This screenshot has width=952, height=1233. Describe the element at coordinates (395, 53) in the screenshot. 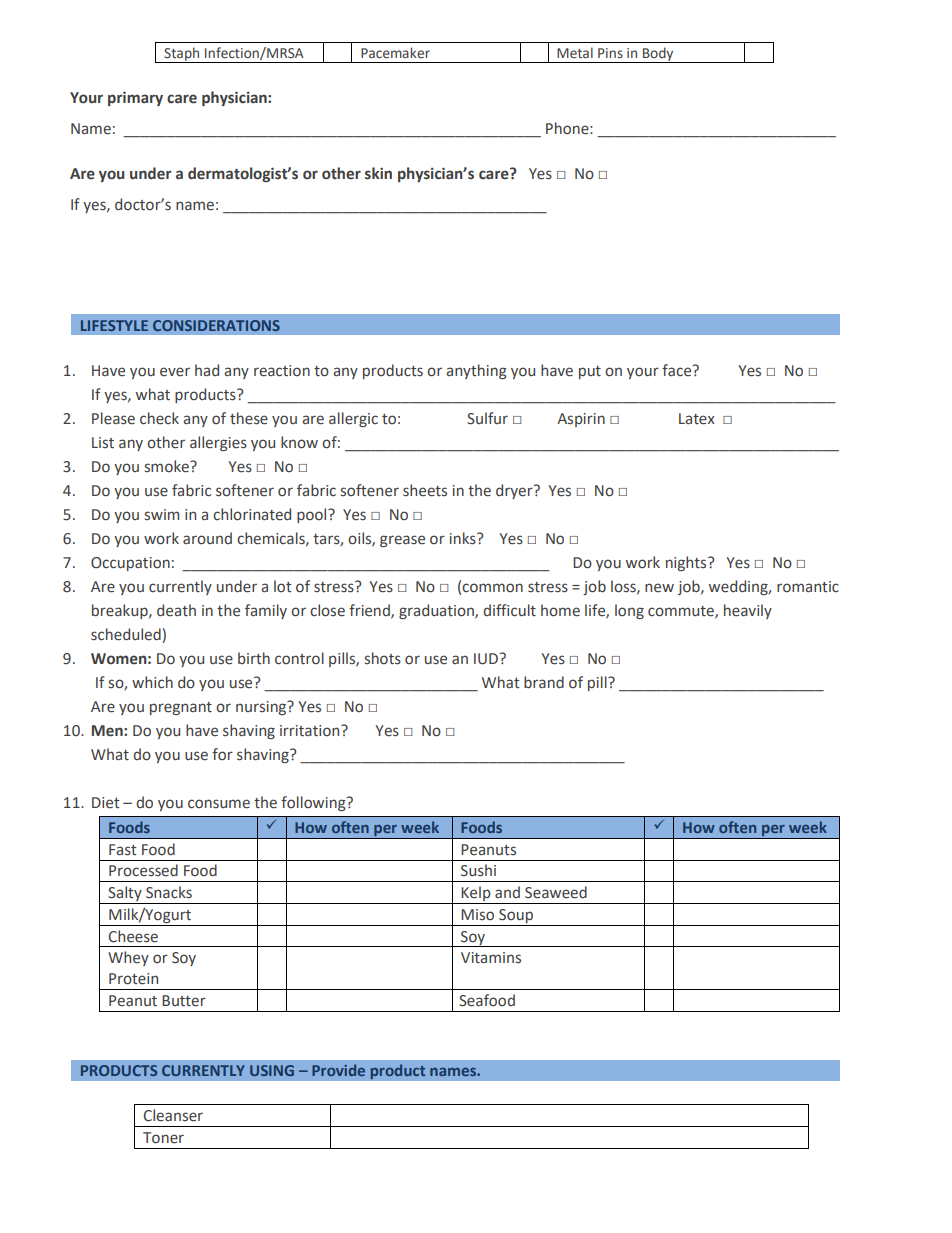

I see `Pacemaker` at that location.
